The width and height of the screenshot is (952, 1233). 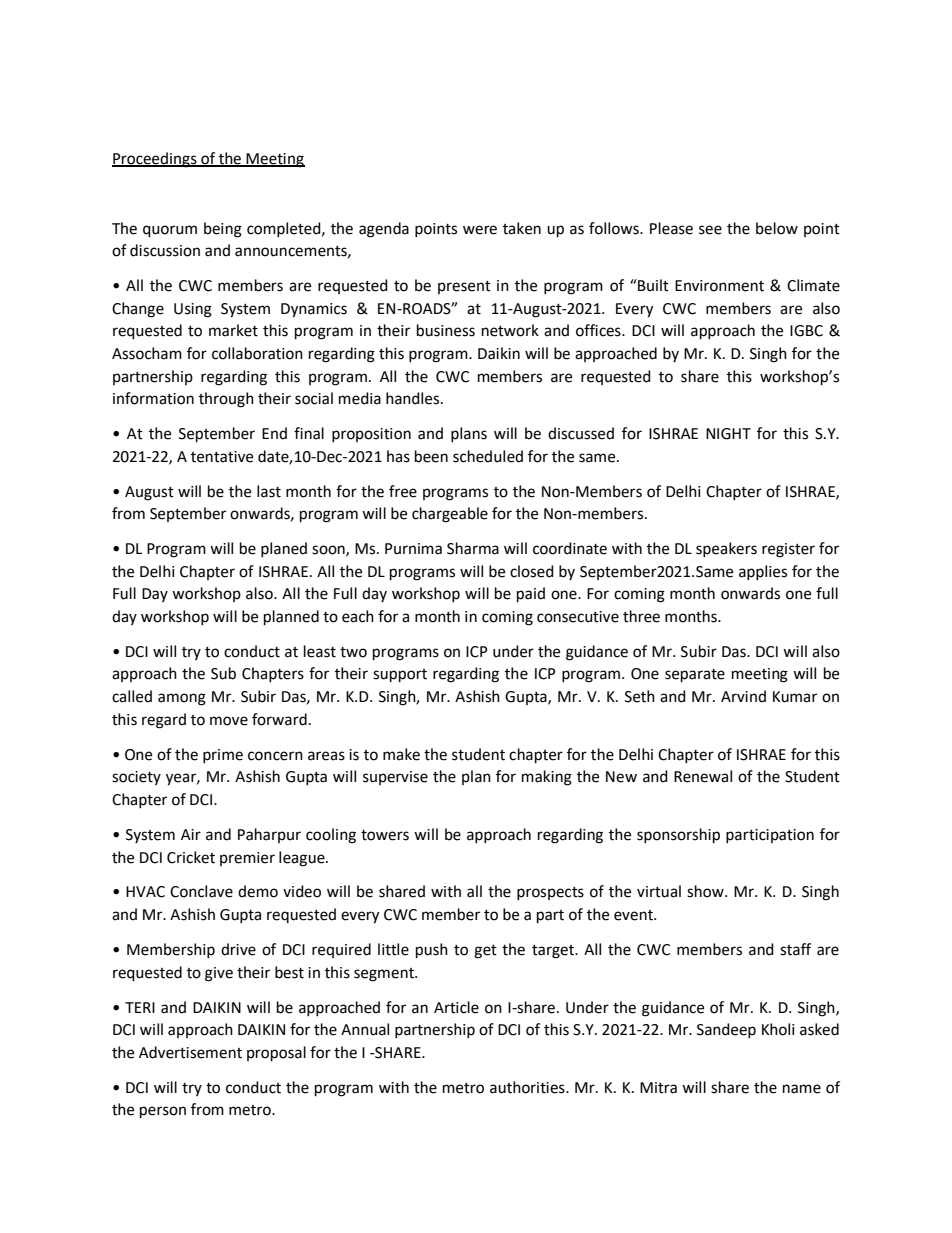 I want to click on authorities, so click(x=528, y=1087).
